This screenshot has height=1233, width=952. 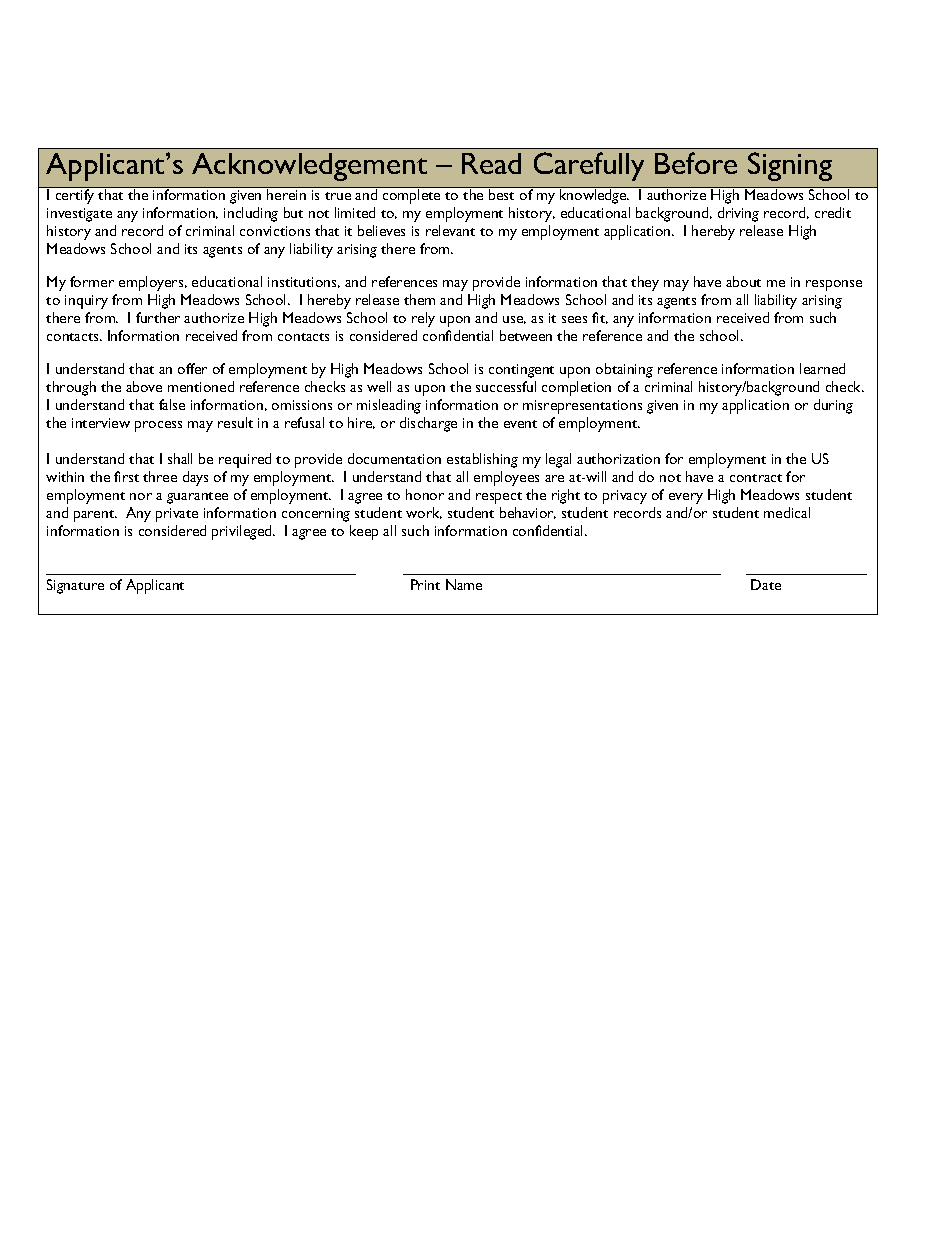 What do you see at coordinates (75, 586) in the screenshot?
I see `Signature` at bounding box center [75, 586].
